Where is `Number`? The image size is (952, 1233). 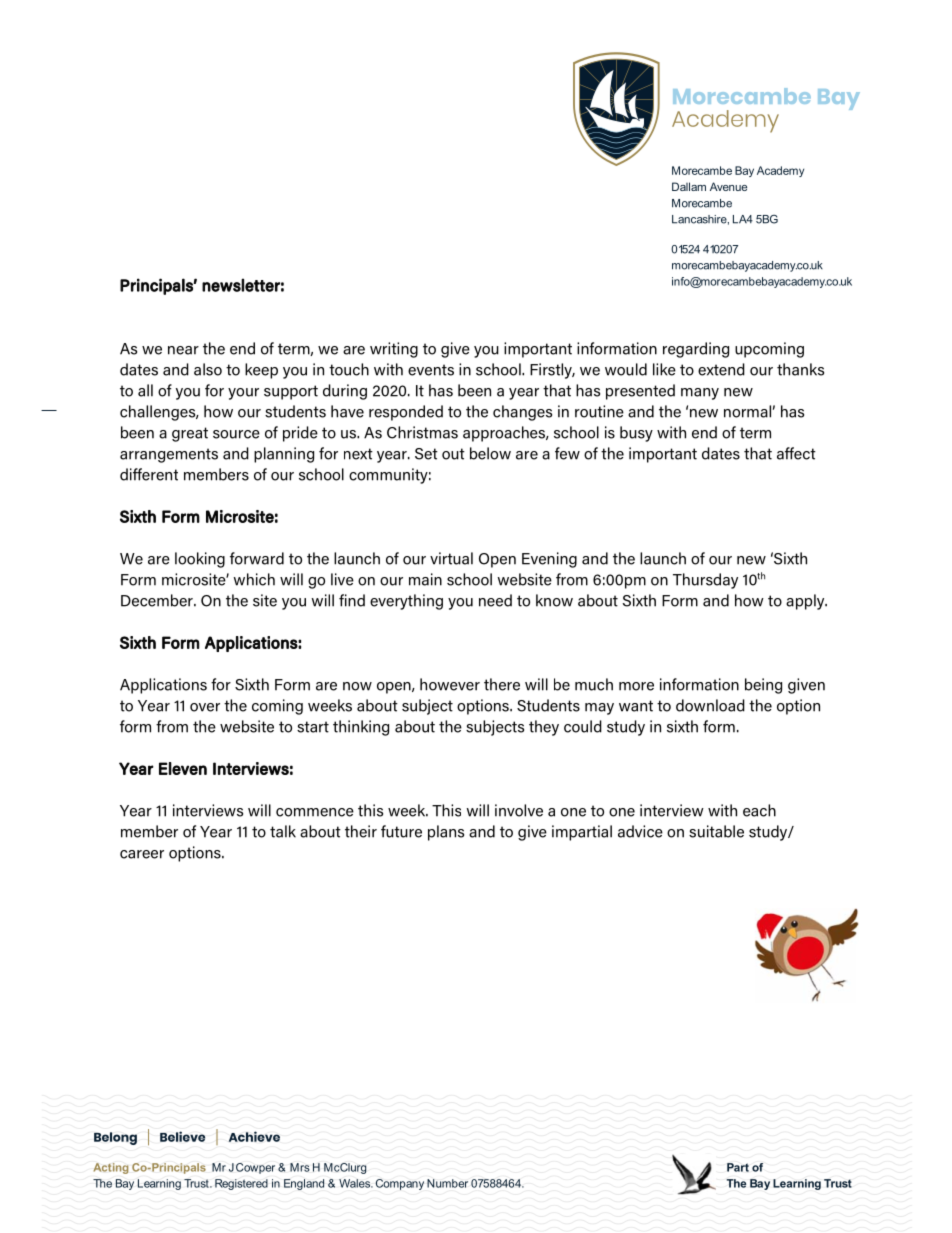 Number is located at coordinates (447, 1183).
